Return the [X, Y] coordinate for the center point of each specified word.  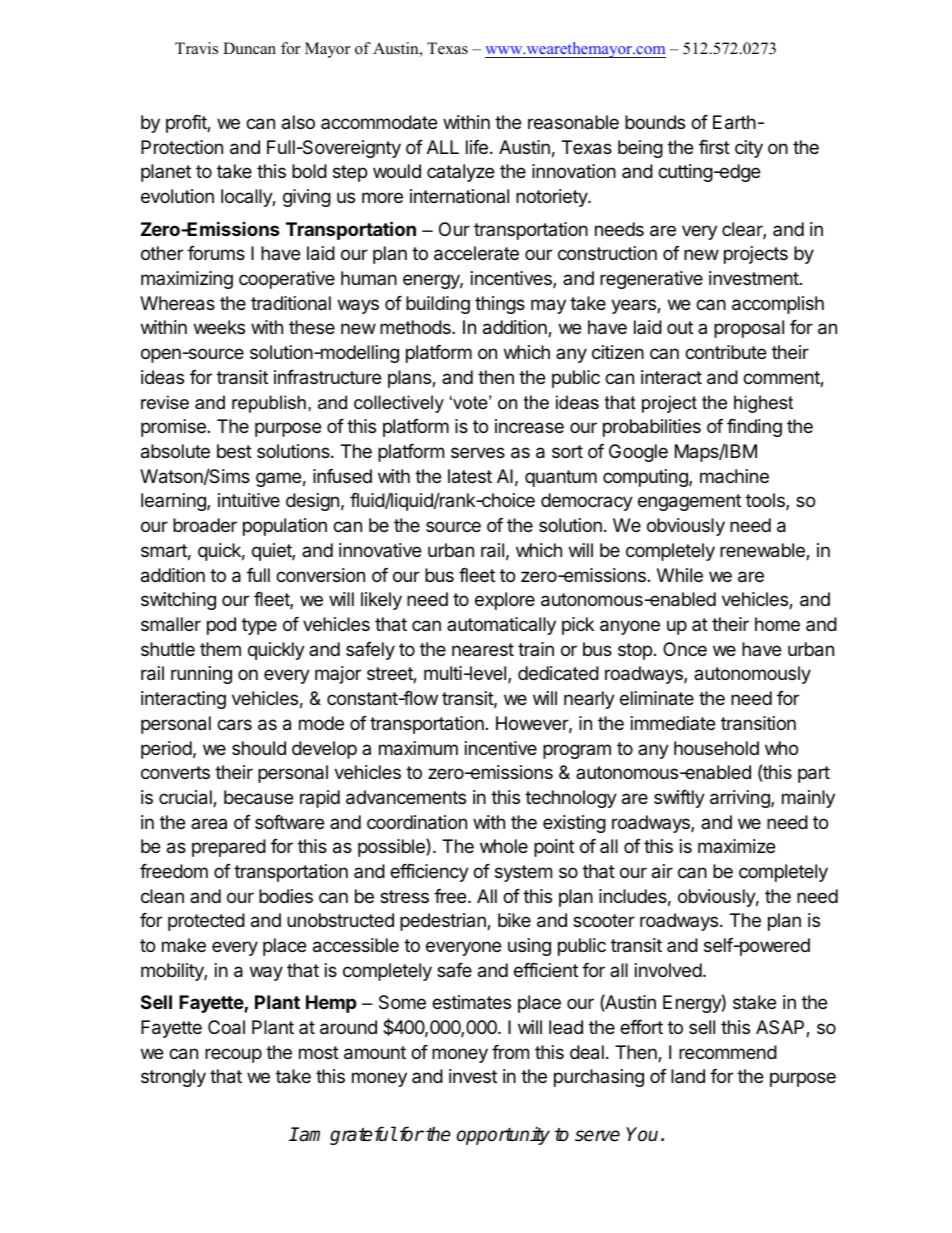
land [688, 1076]
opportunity [503, 1136]
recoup [233, 1055]
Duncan [249, 48]
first [714, 147]
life [477, 147]
